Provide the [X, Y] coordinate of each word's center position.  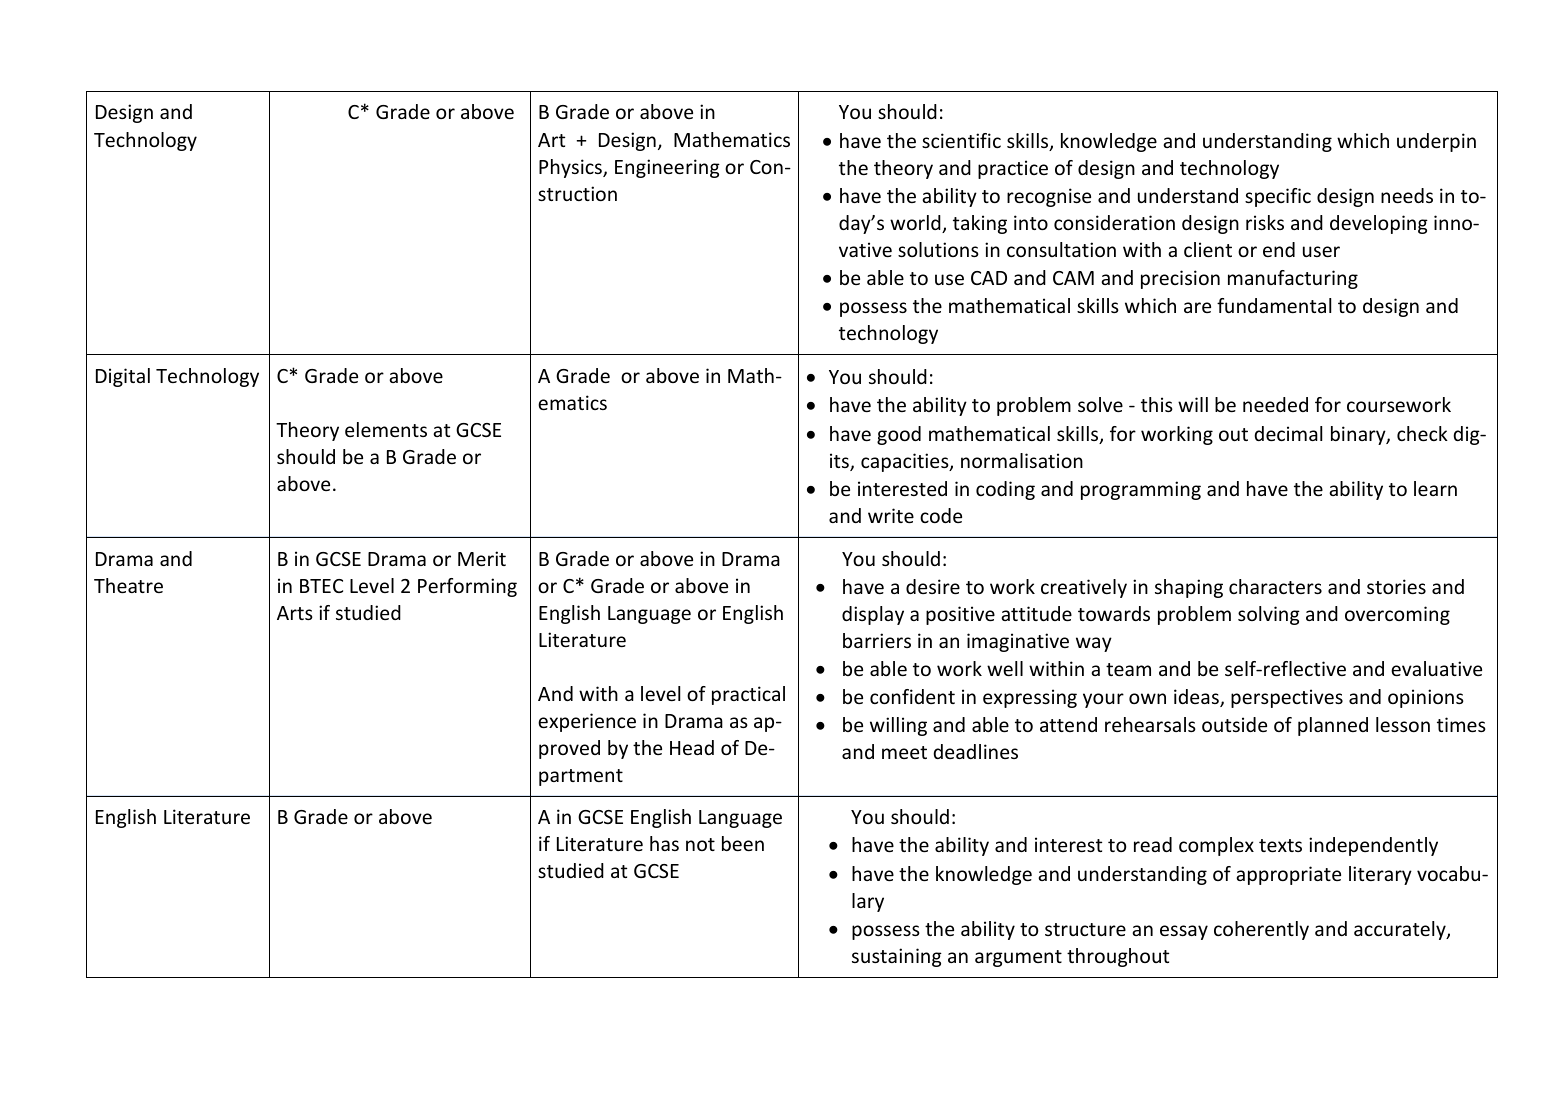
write [891, 515]
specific [1278, 197]
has [664, 843]
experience [587, 722]
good [899, 435]
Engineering [667, 168]
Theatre [128, 585]
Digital [123, 377]
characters [1275, 586]
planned [1333, 726]
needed [1275, 404]
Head [692, 747]
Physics [571, 168]
